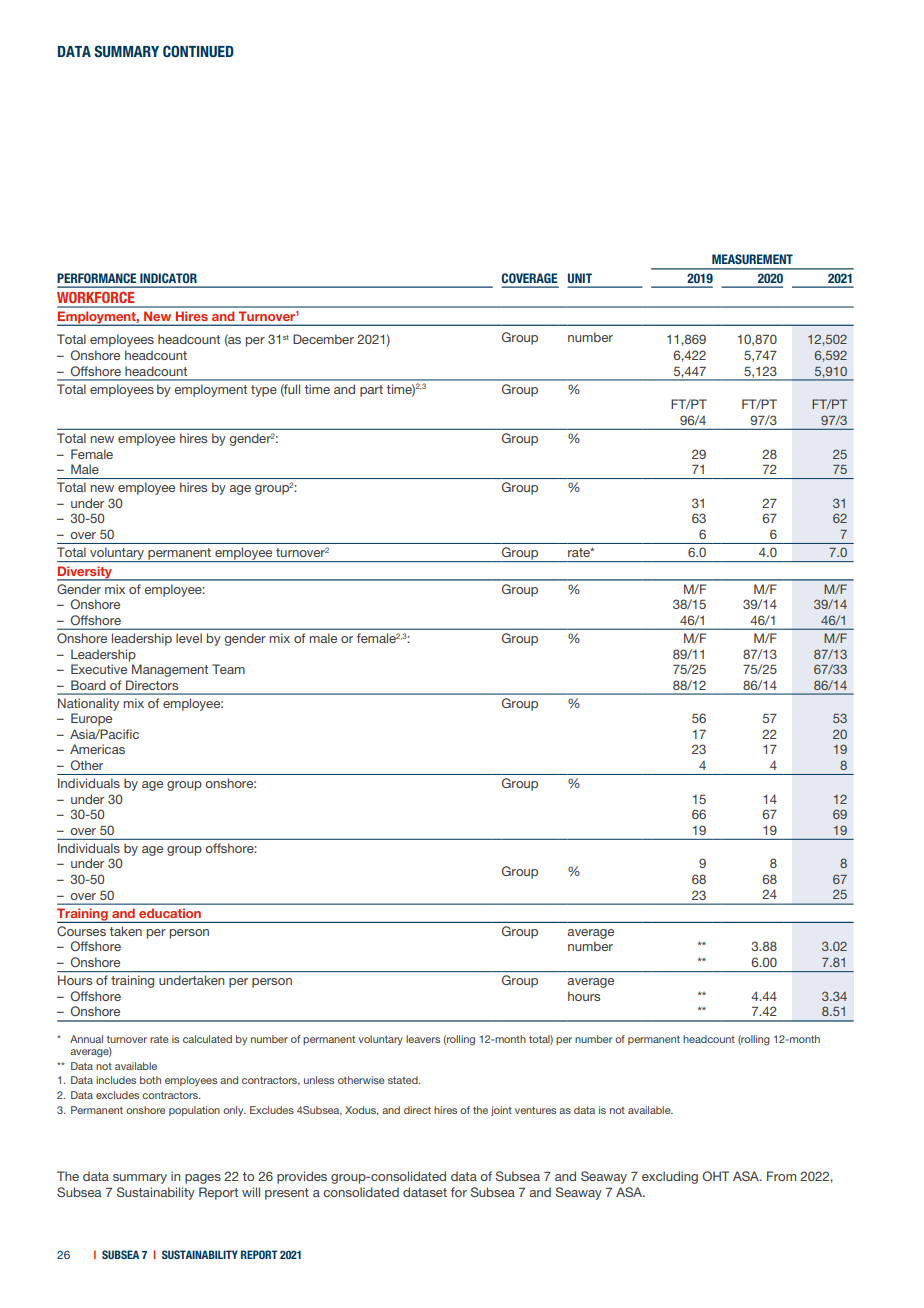 The width and height of the screenshot is (924, 1308). I want to click on Team, so click(228, 669).
